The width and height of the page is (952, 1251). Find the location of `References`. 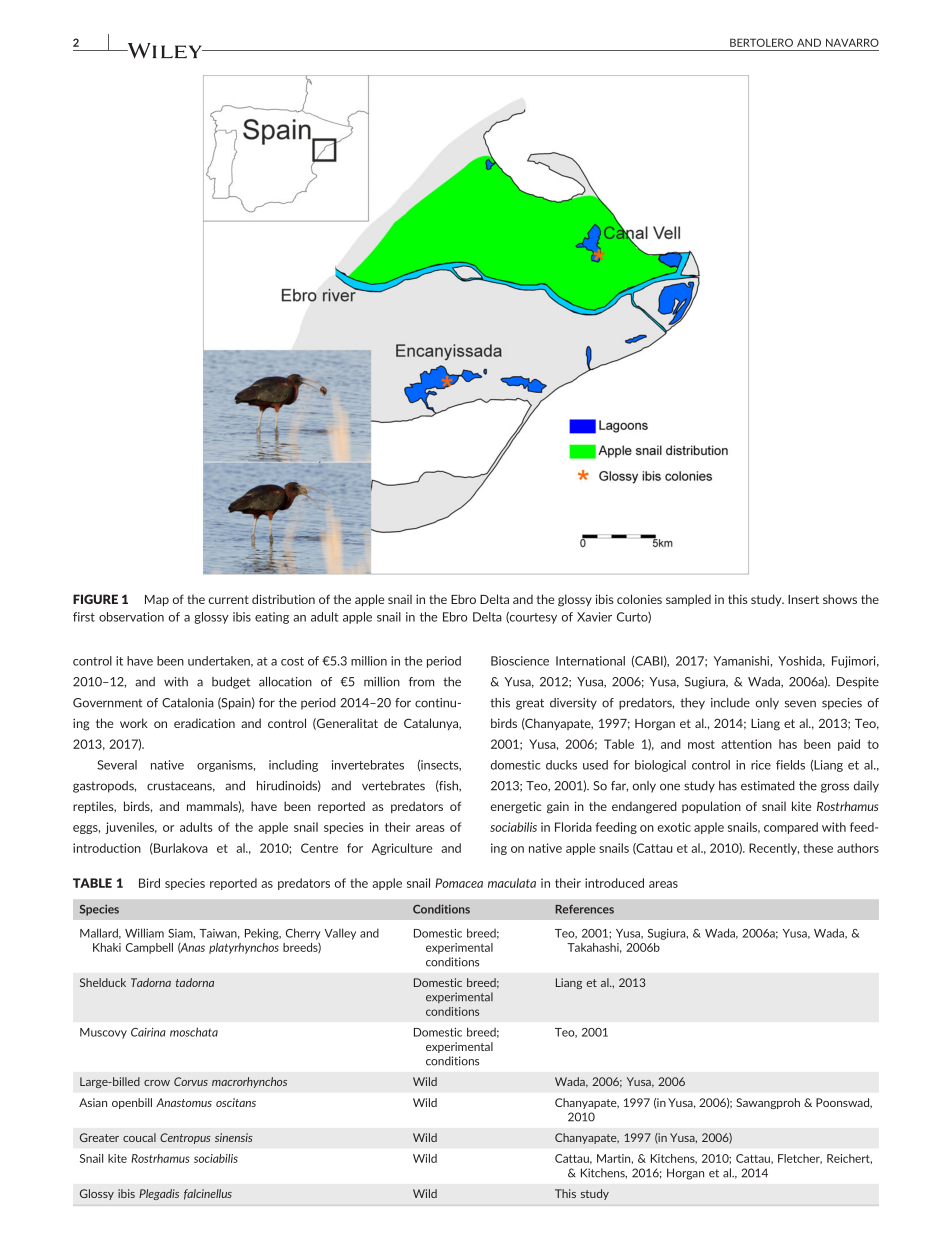

References is located at coordinates (584, 909).
